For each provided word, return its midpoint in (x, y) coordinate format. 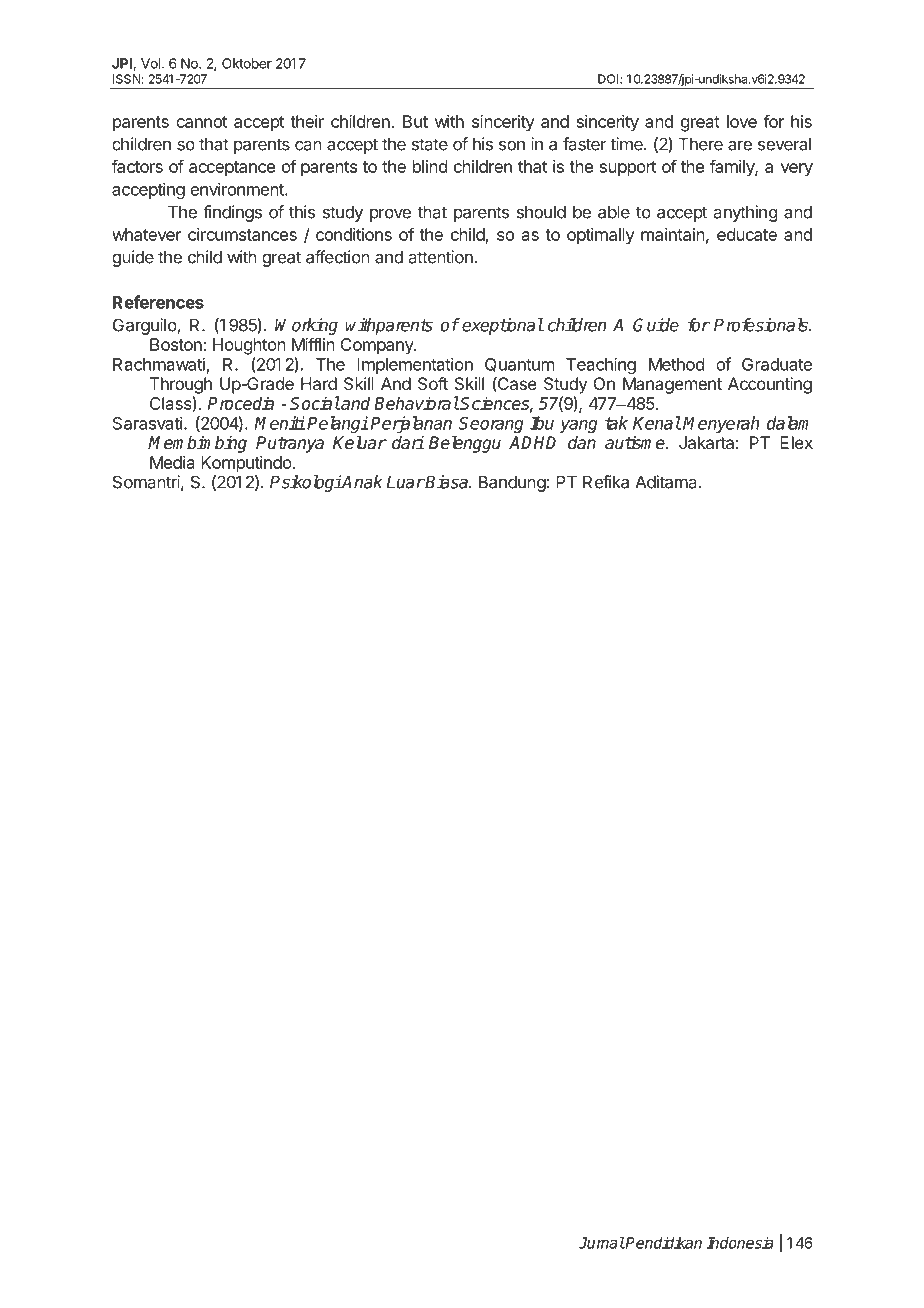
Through (181, 385)
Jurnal (601, 1243)
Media (172, 462)
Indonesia (740, 1242)
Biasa (447, 482)
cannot (201, 122)
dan (582, 443)
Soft (433, 383)
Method (676, 364)
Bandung (512, 483)
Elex (796, 442)
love (742, 121)
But (415, 121)
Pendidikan (663, 1242)
